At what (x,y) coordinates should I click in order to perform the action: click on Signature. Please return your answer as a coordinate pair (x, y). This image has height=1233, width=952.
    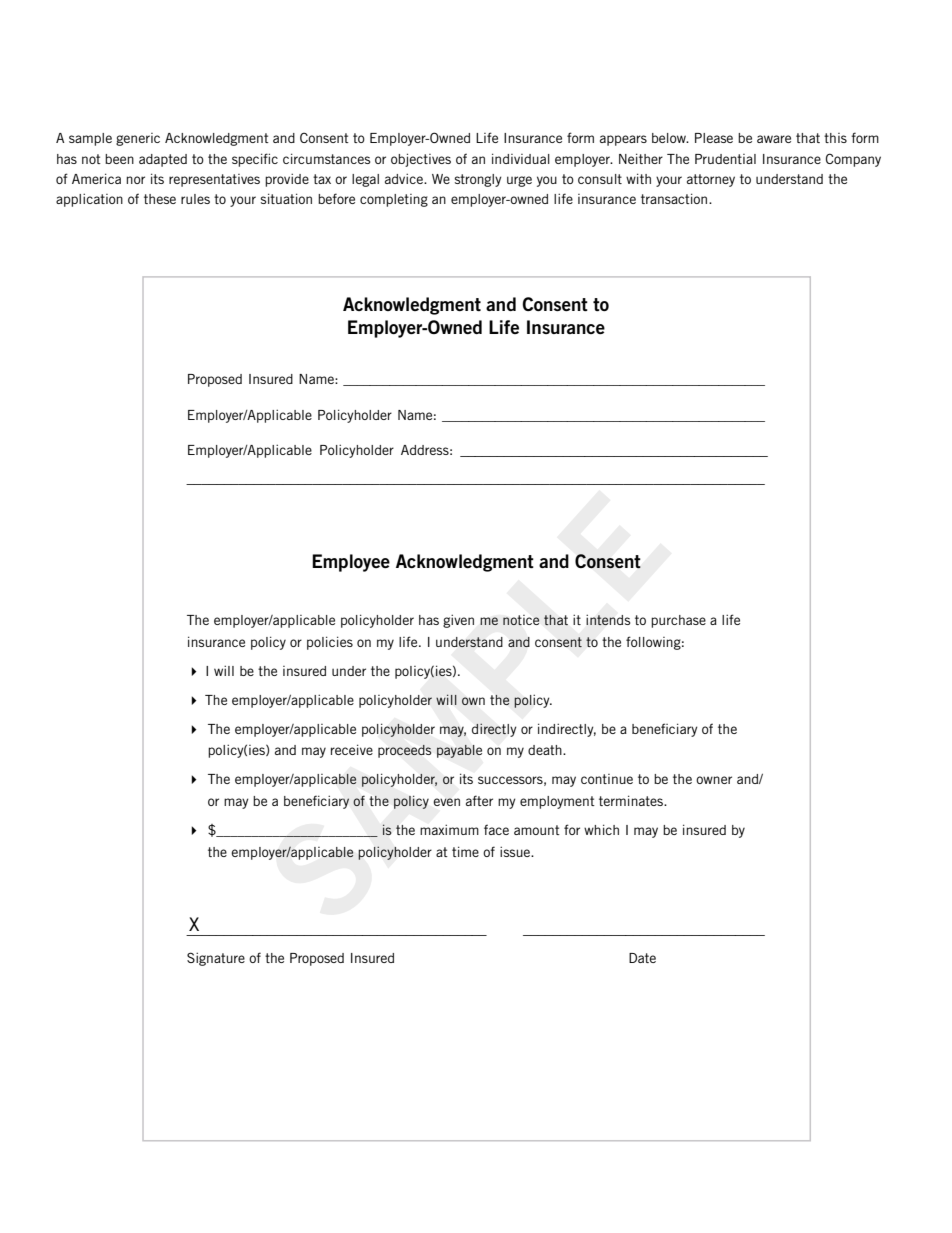
    Looking at the image, I should click on (216, 959).
